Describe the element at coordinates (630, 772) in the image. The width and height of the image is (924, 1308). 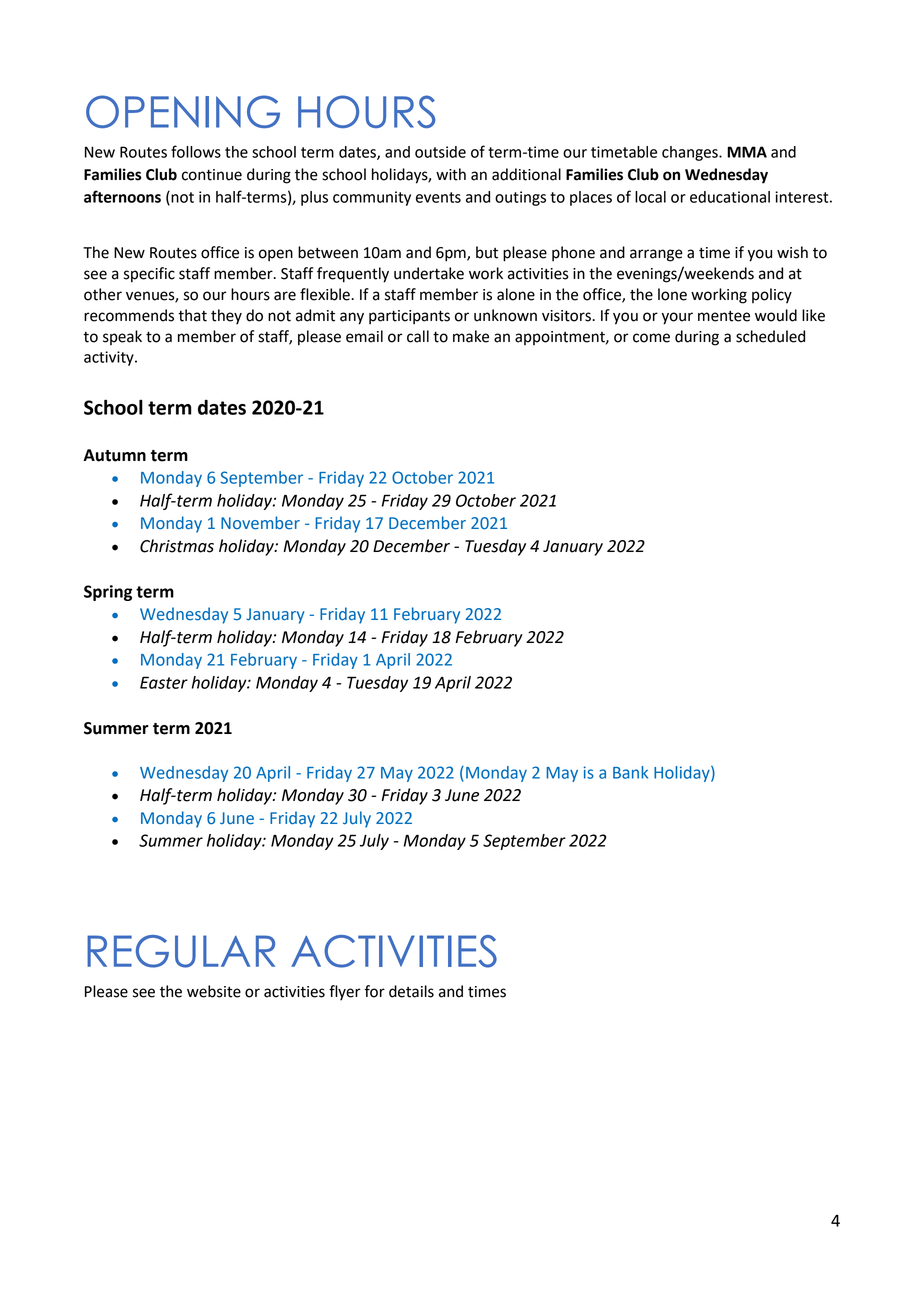
I see `Bank` at that location.
